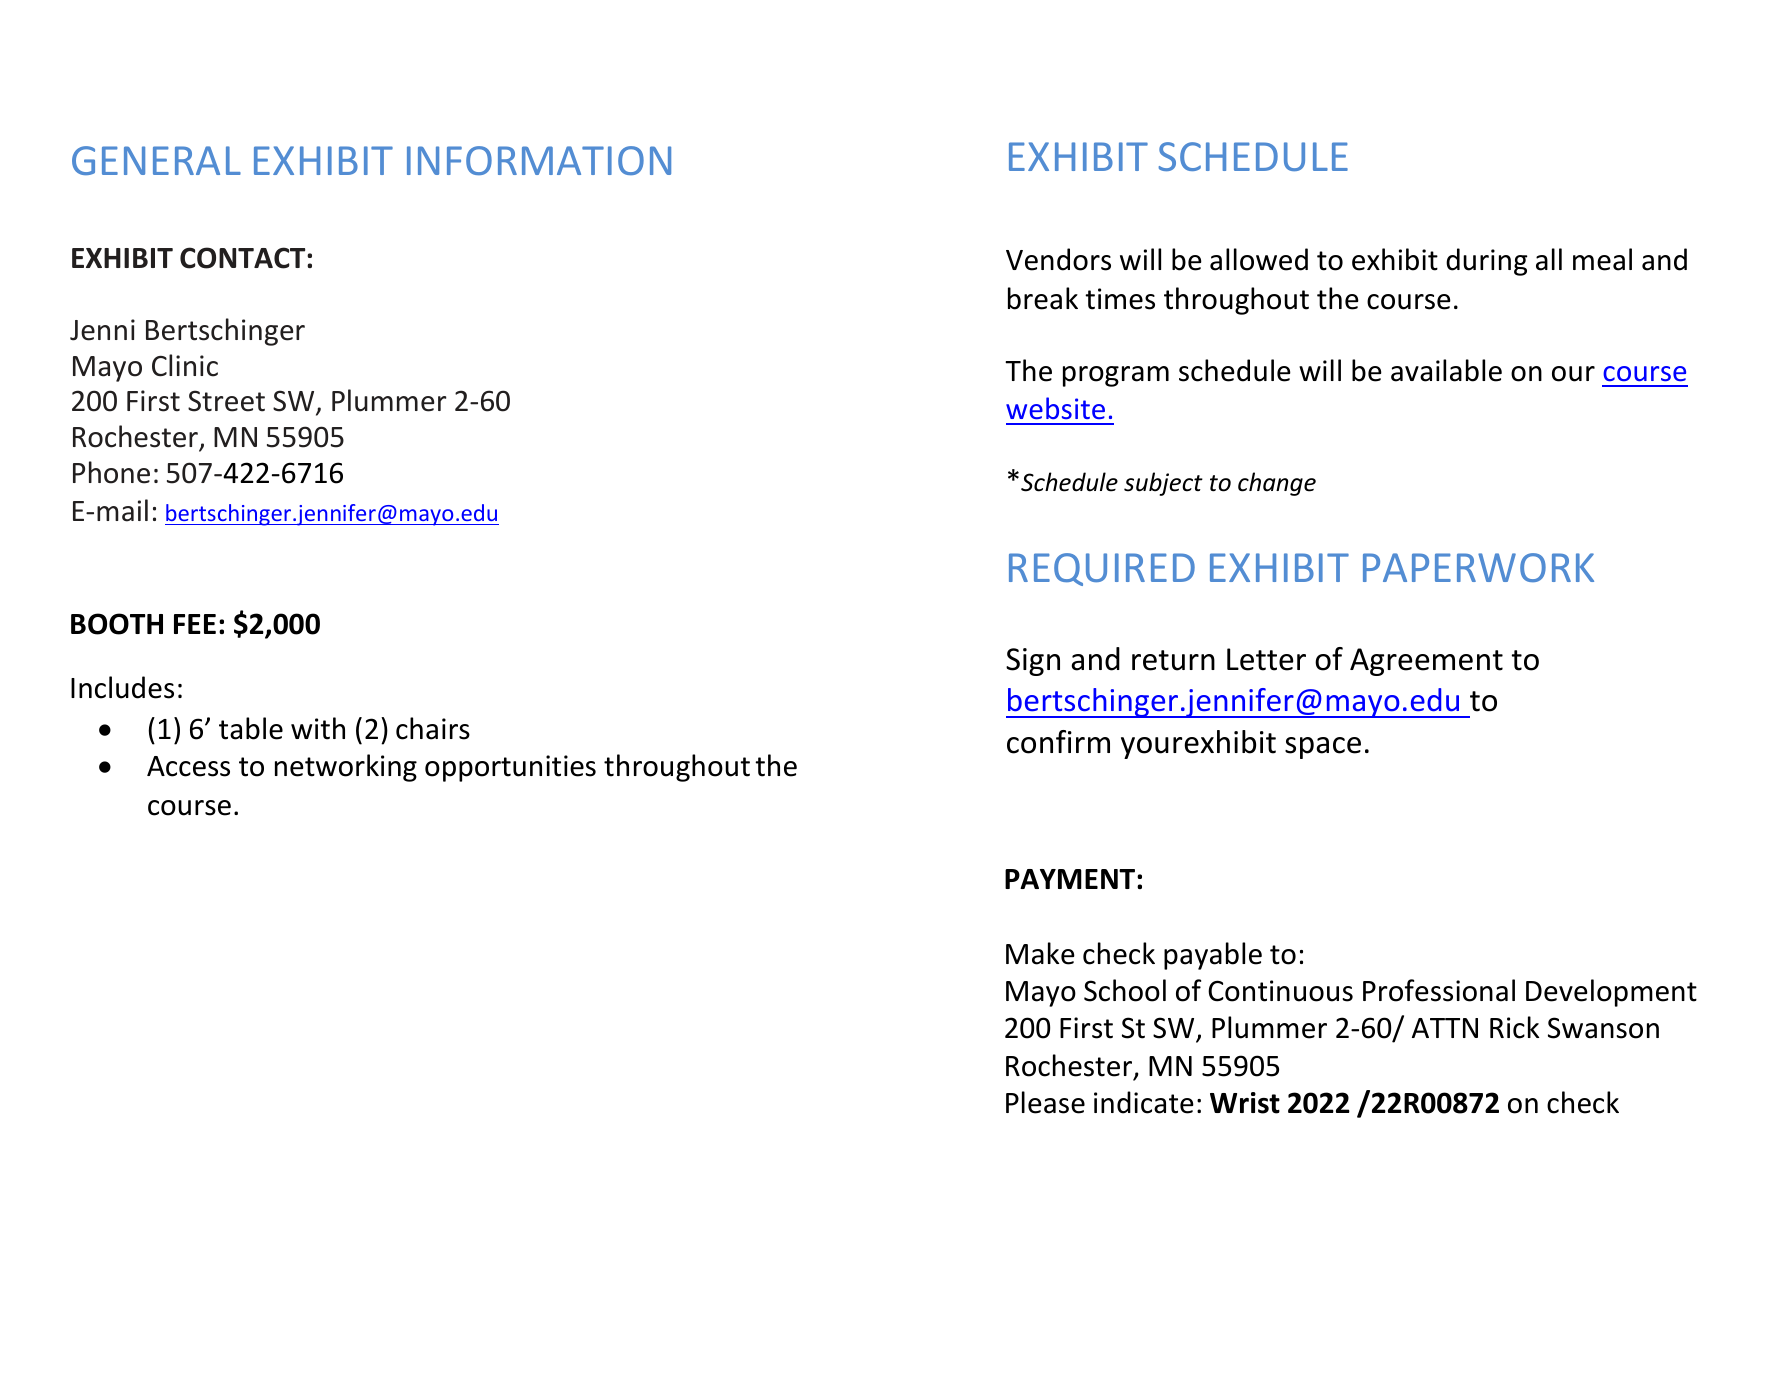 The width and height of the document is (1784, 1379). Describe the element at coordinates (1277, 484) in the document. I see `change` at that location.
